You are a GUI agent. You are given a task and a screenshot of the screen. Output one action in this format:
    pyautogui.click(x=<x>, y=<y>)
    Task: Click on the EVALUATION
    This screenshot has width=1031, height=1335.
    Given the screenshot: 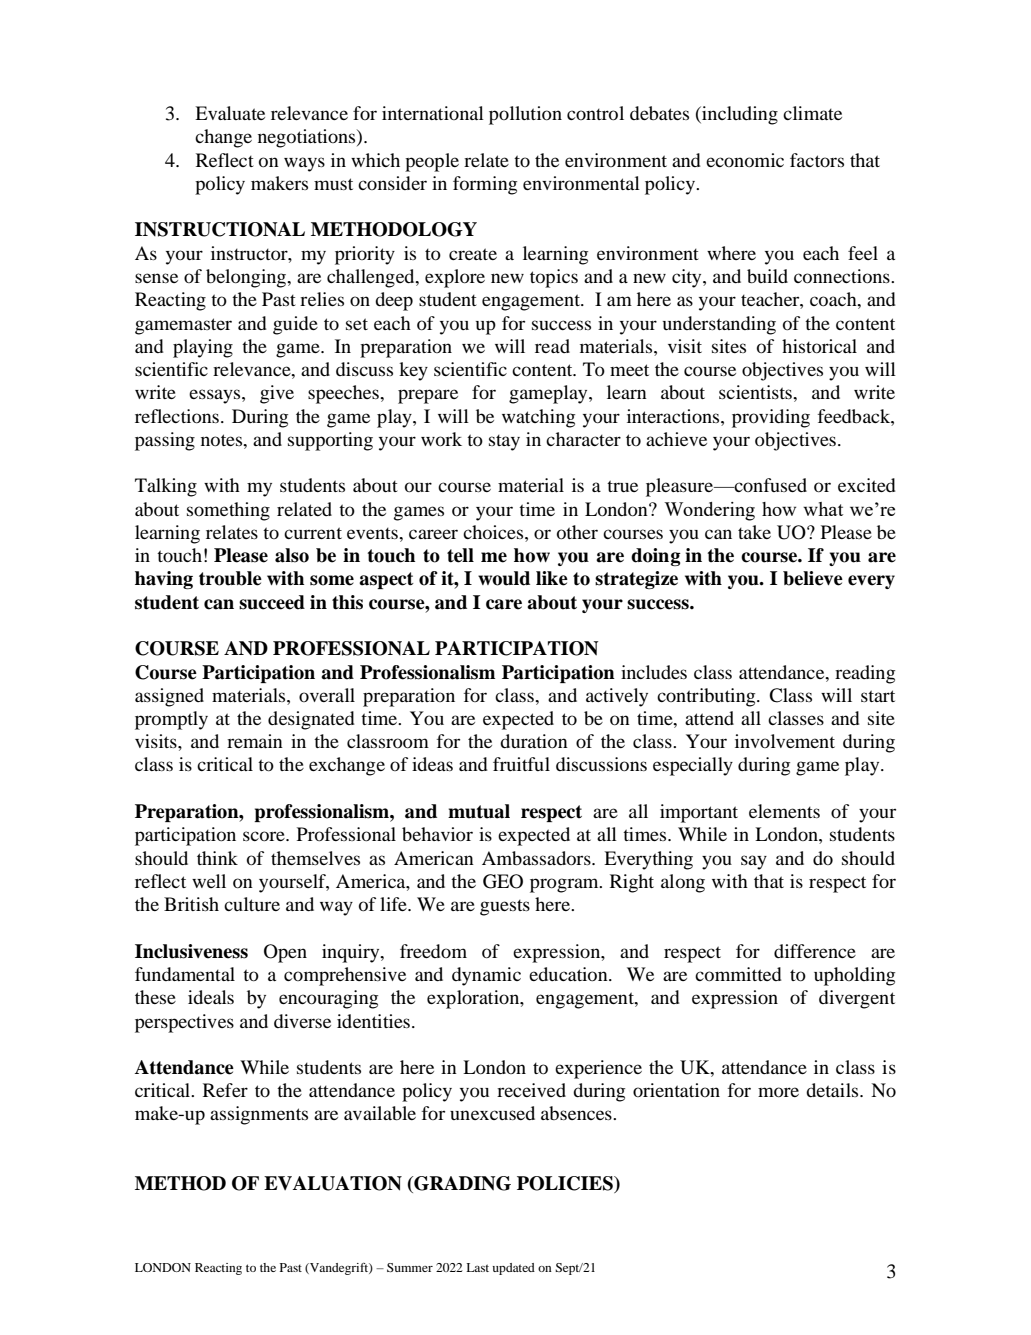 What is the action you would take?
    pyautogui.click(x=333, y=1183)
